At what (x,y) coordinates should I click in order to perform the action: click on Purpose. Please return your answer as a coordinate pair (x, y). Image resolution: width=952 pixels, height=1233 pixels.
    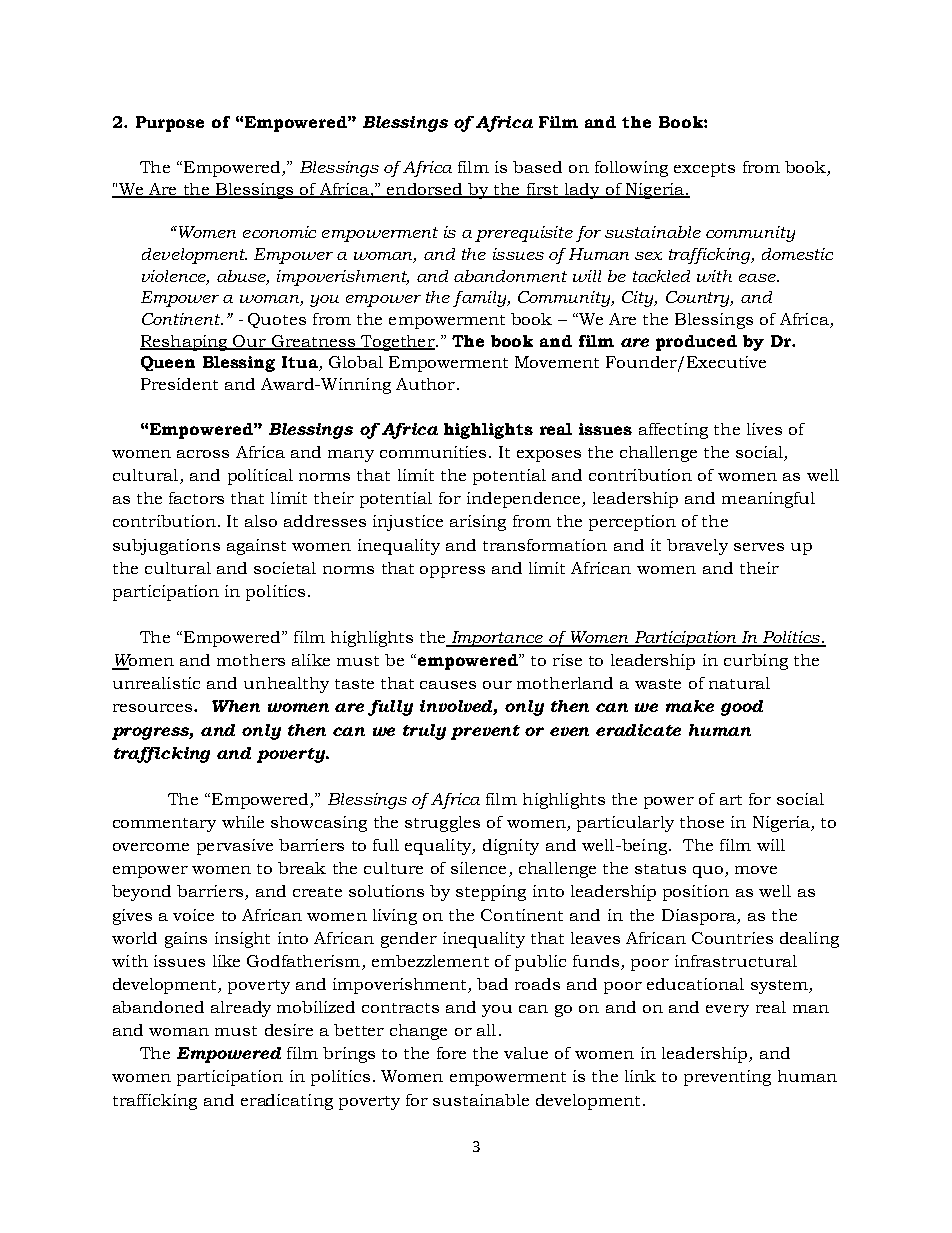
    Looking at the image, I should click on (170, 124).
